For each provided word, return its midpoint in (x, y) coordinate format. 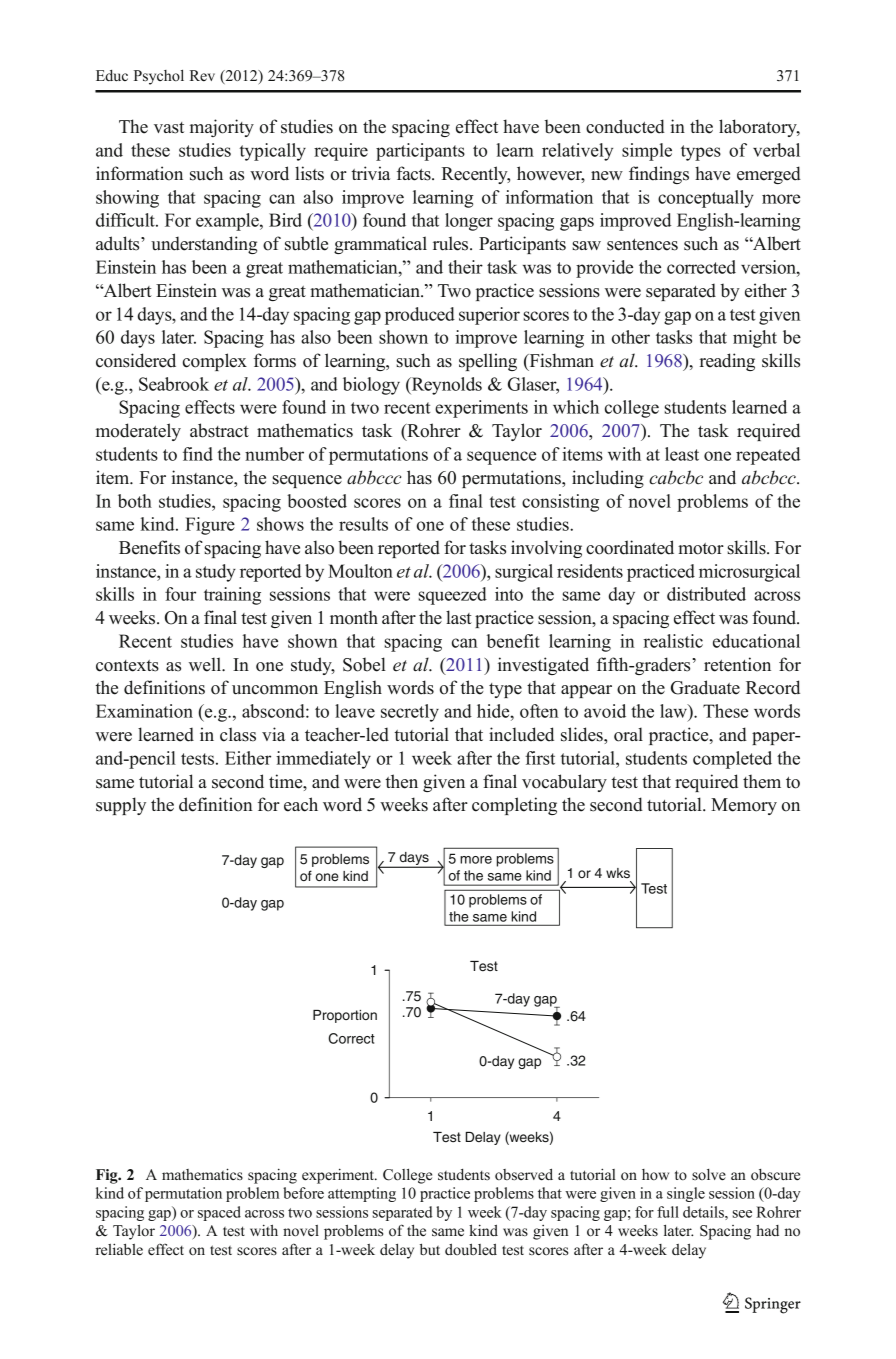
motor (701, 549)
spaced (219, 1213)
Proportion (345, 1016)
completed (732, 760)
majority (222, 128)
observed (524, 1175)
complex (215, 362)
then (401, 781)
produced (420, 316)
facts (415, 173)
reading (727, 362)
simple (647, 152)
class (238, 734)
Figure (210, 526)
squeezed (453, 596)
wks (618, 873)
